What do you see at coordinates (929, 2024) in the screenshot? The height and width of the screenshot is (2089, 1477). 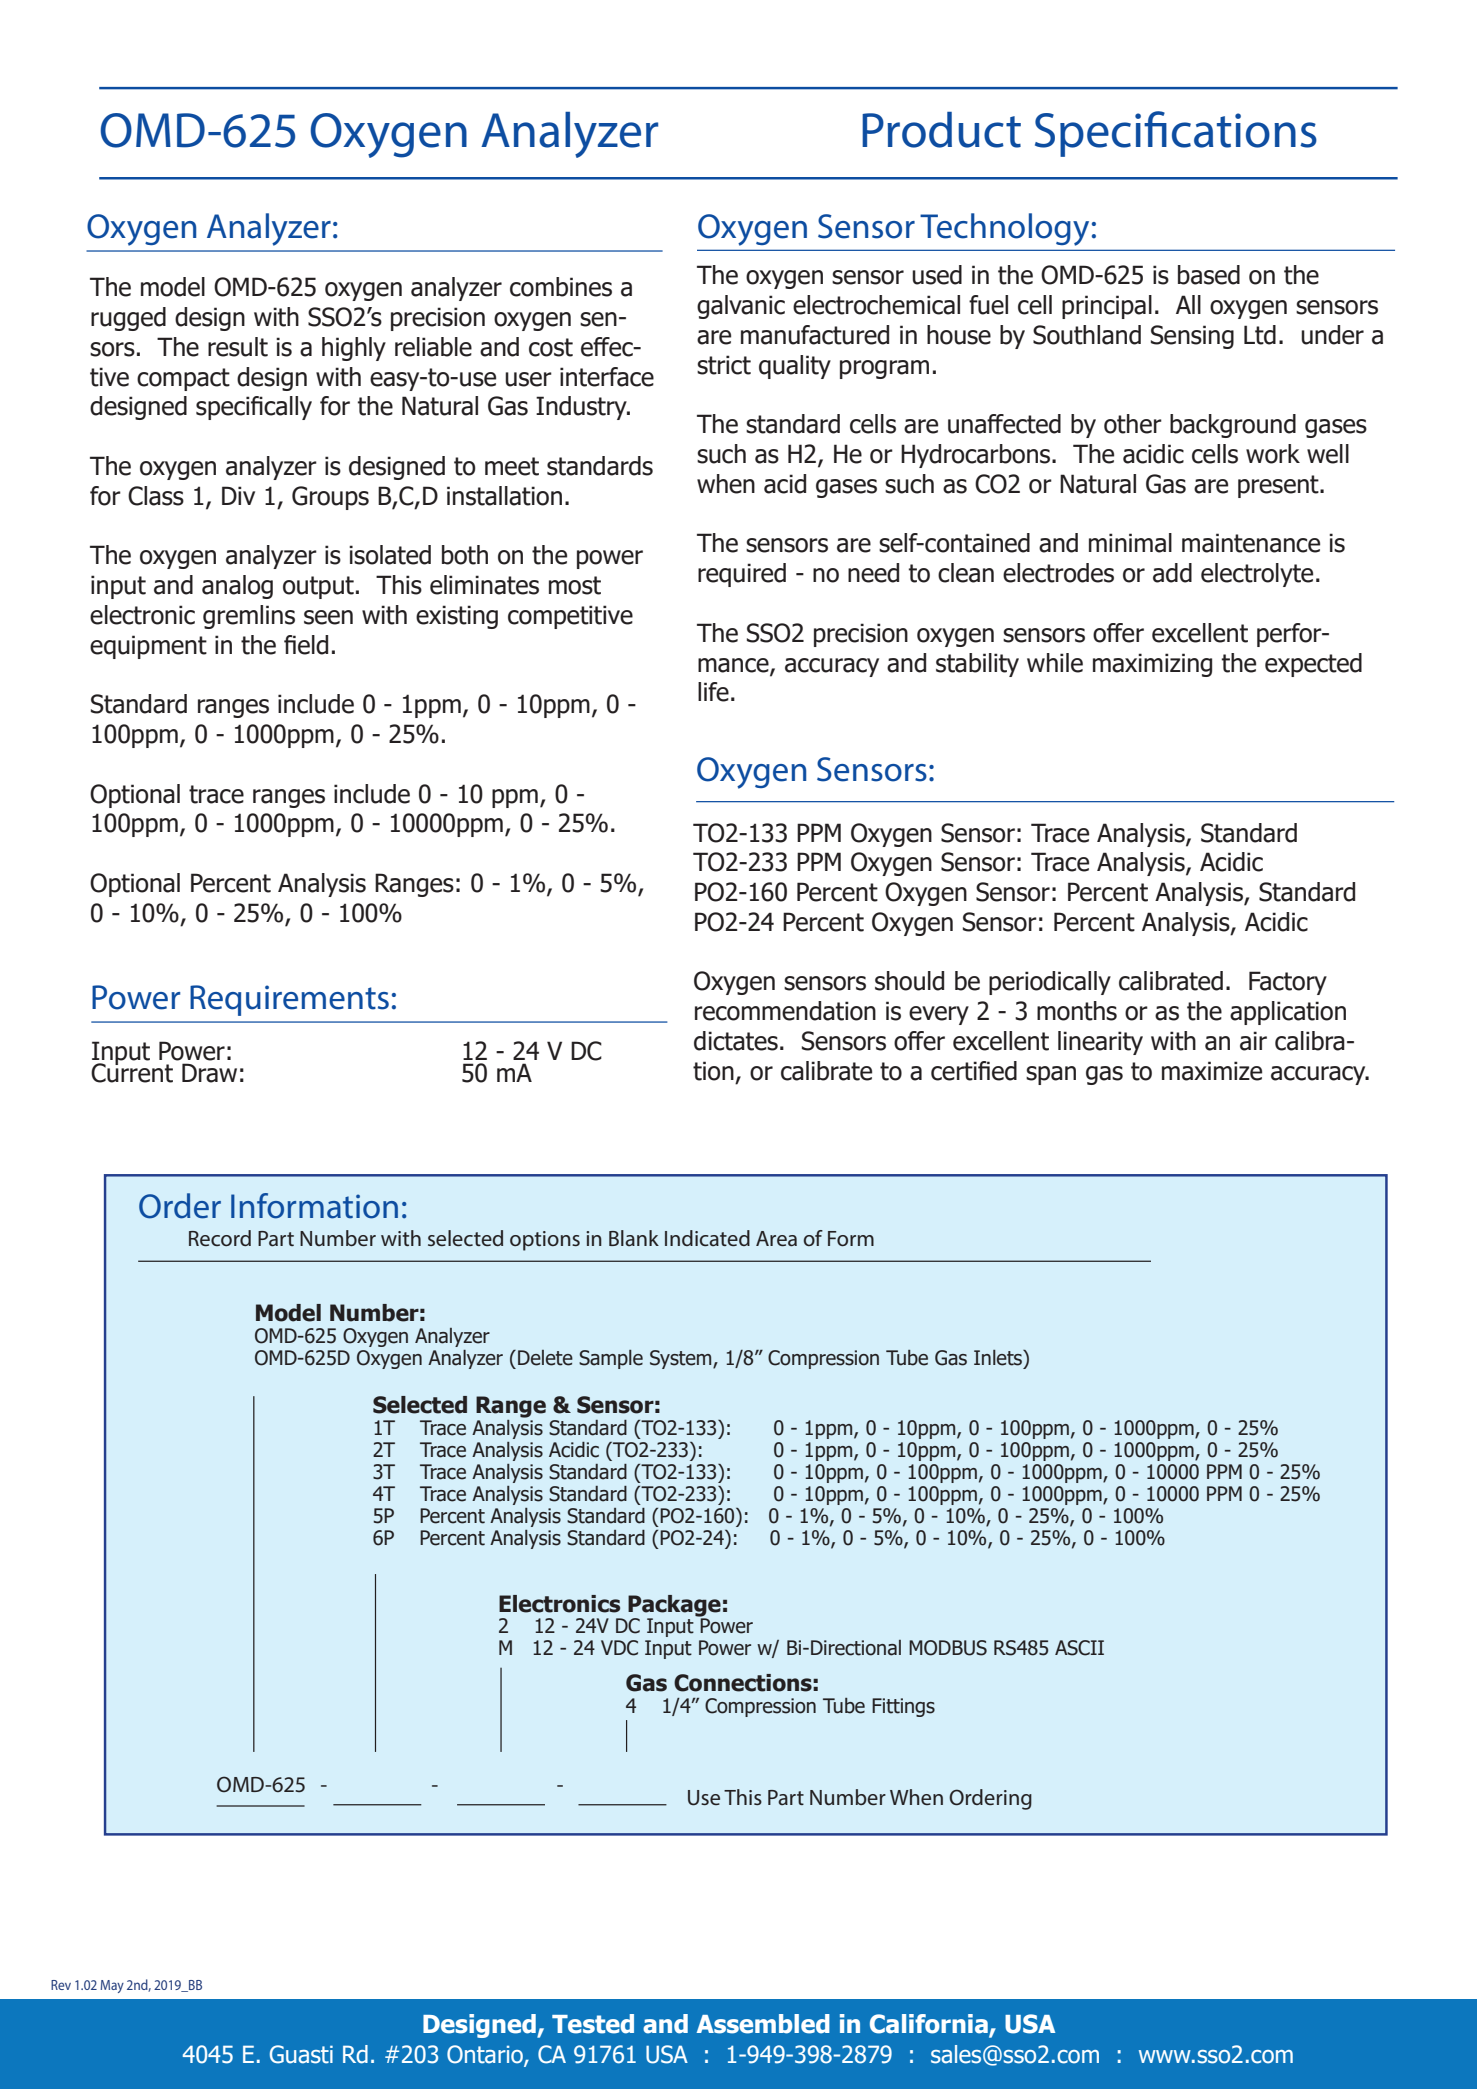 I see `California` at bounding box center [929, 2024].
